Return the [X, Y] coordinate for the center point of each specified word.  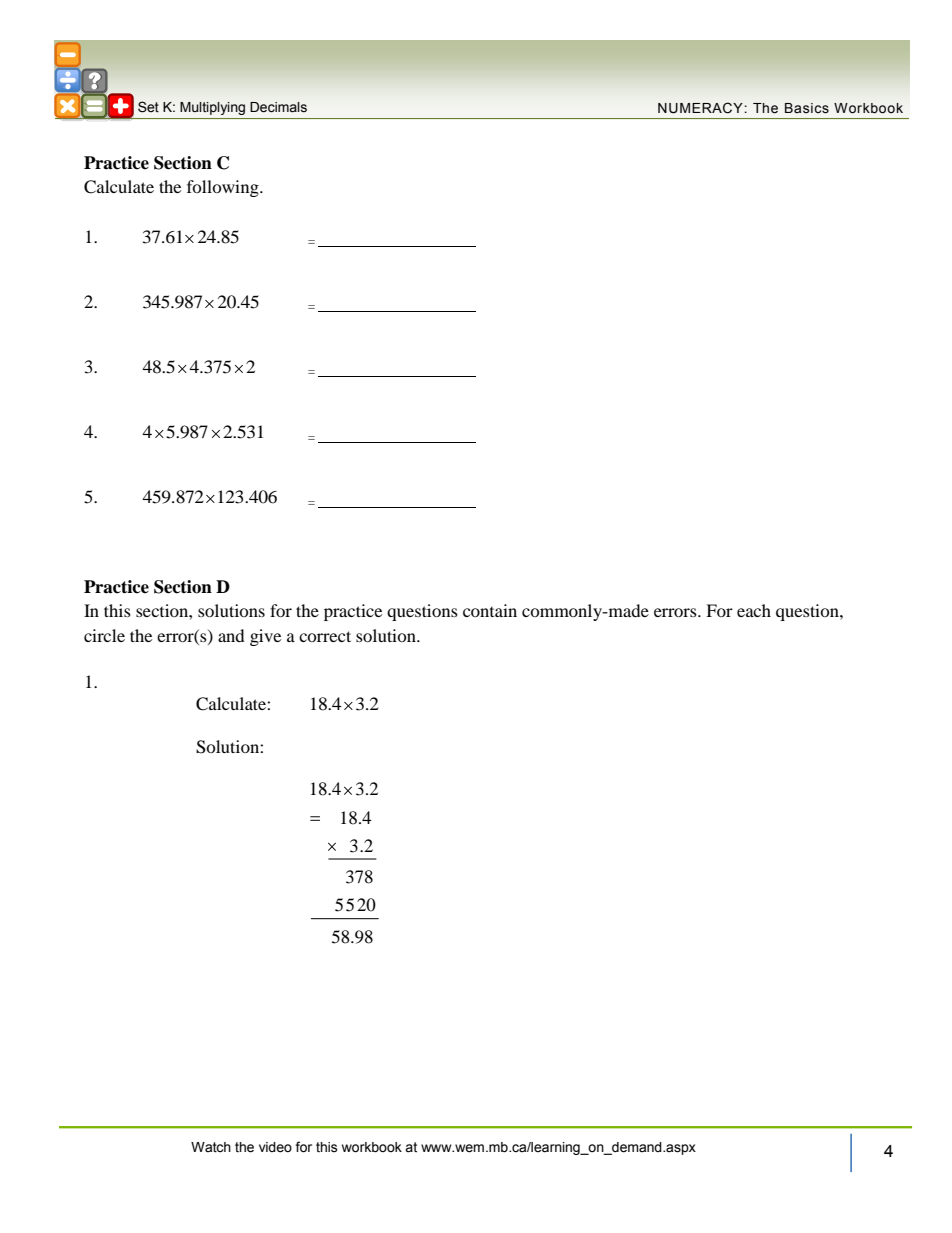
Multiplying [212, 108]
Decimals [278, 107]
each [754, 610]
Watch [211, 1147]
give [265, 637]
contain [490, 610]
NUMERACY [700, 108]
